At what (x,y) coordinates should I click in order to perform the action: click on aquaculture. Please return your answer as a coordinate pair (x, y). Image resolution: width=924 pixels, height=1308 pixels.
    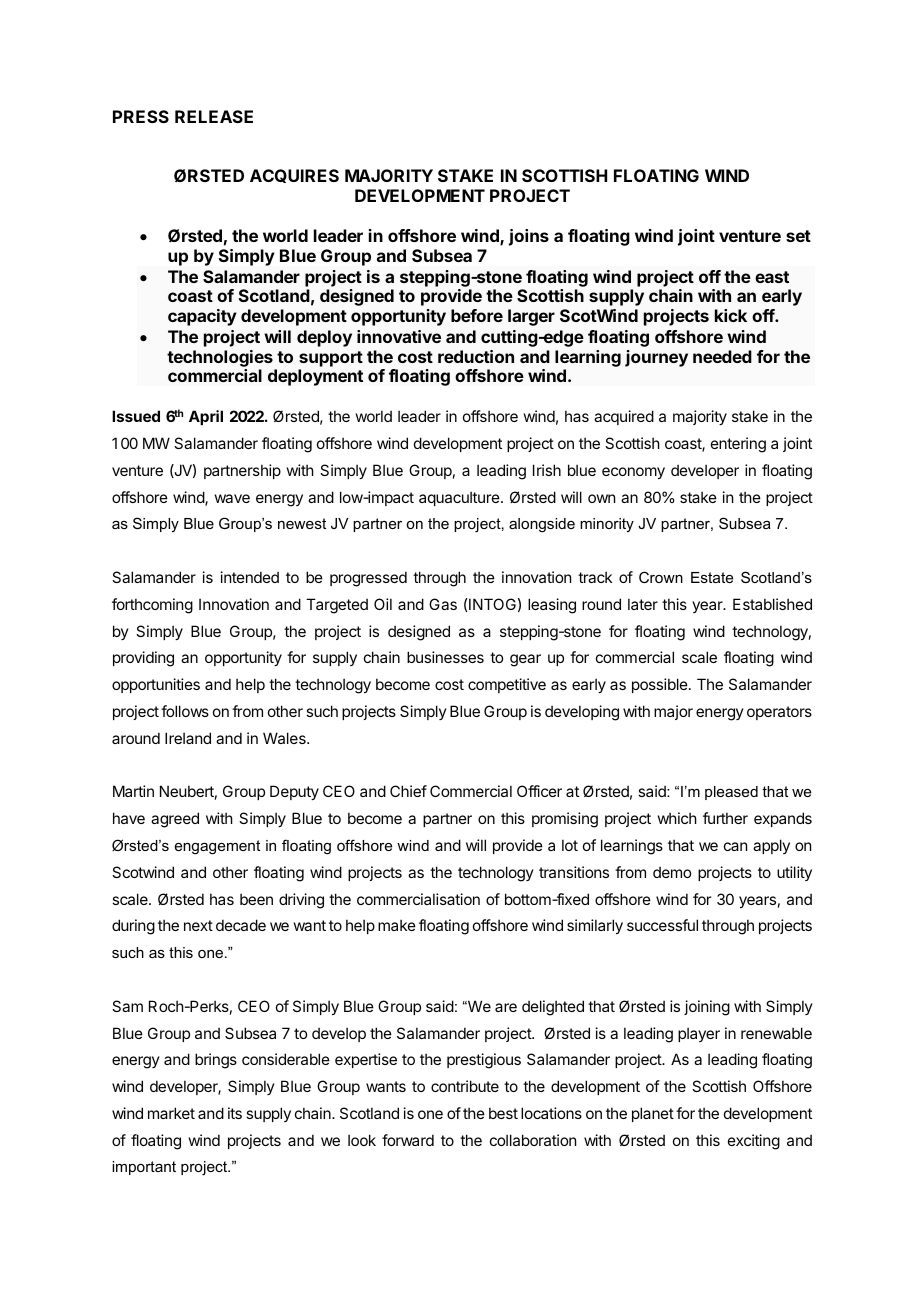
    Looking at the image, I should click on (460, 498).
